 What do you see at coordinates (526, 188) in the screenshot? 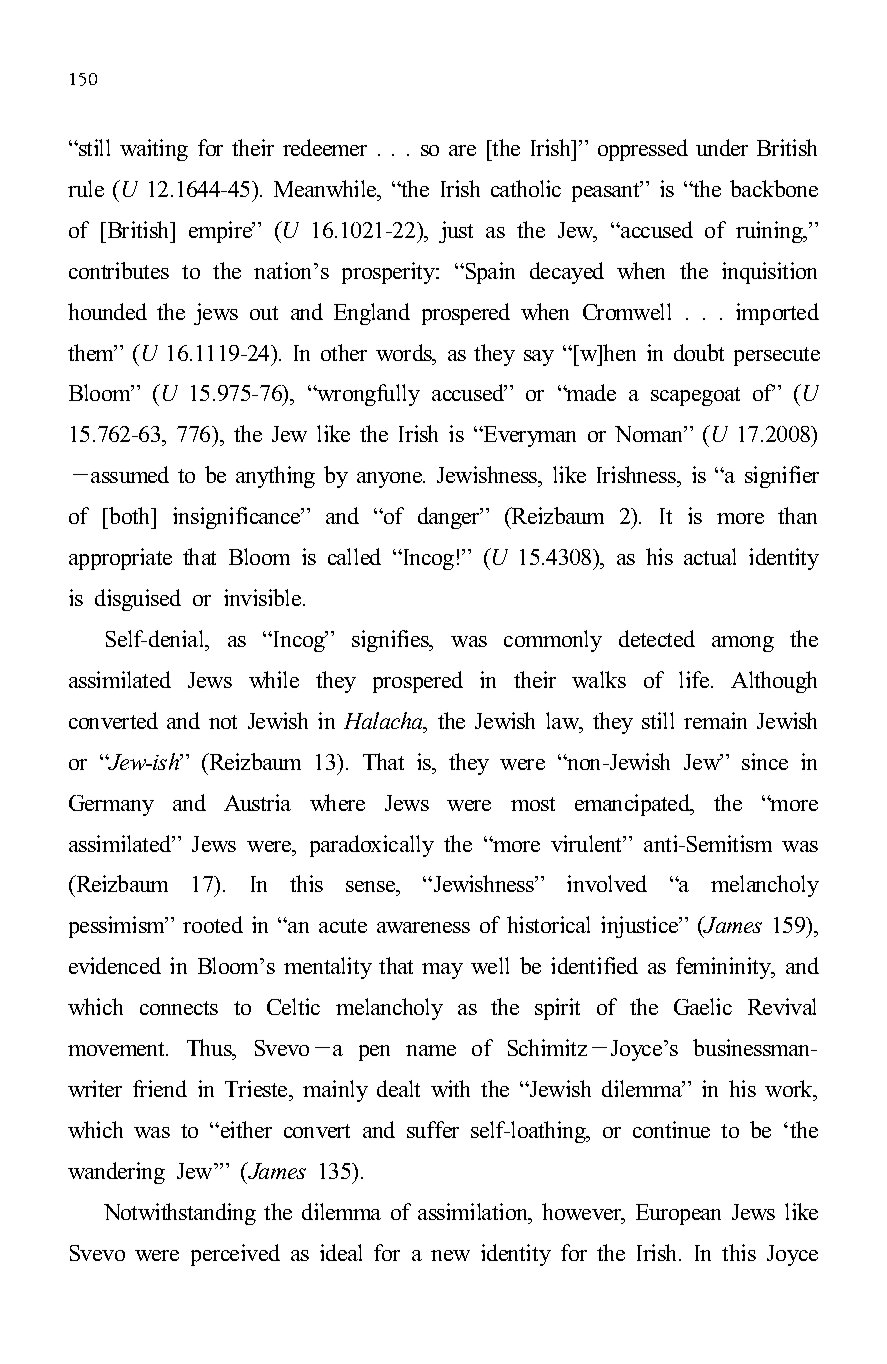
I see `catholic` at bounding box center [526, 188].
